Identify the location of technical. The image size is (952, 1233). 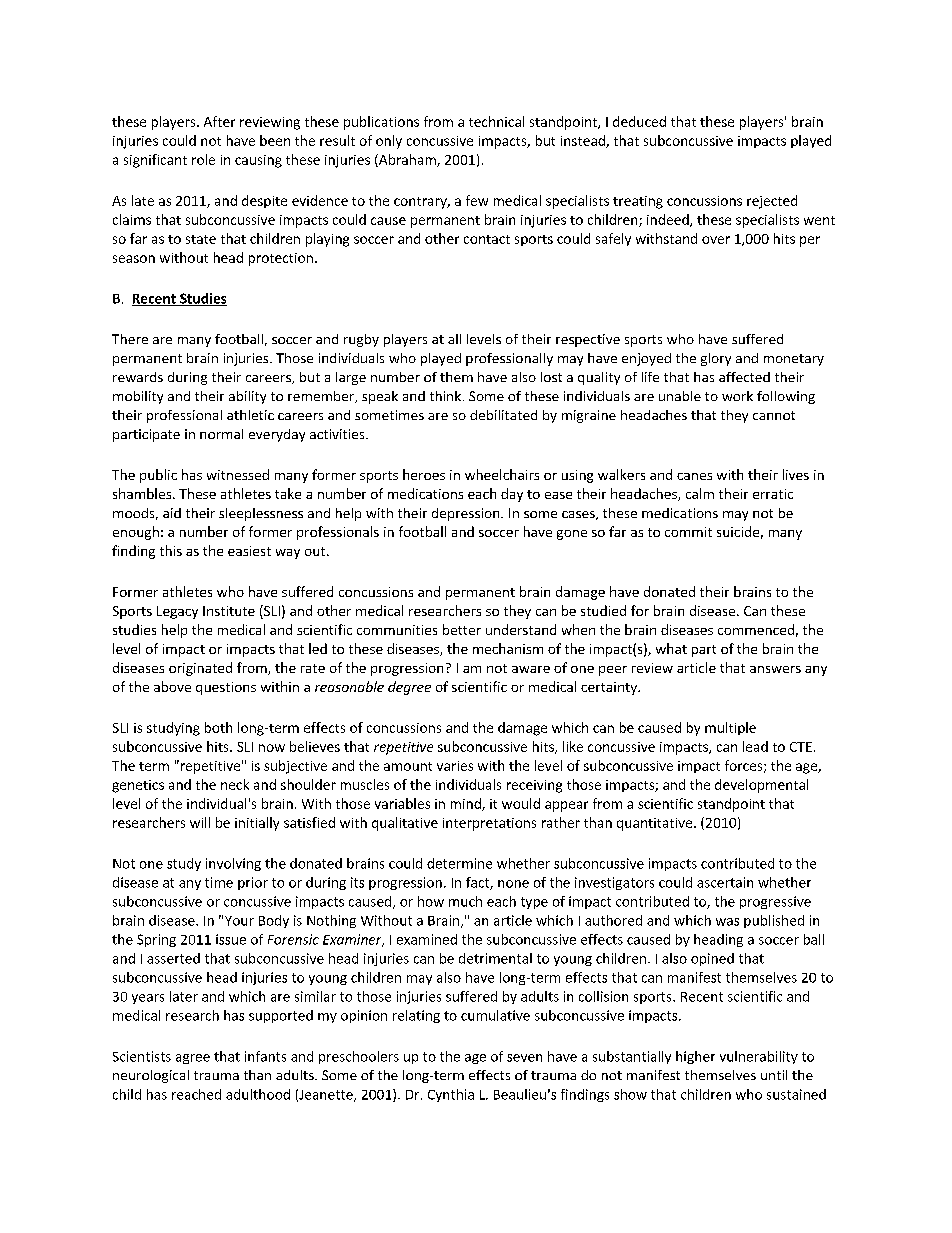
(496, 121).
